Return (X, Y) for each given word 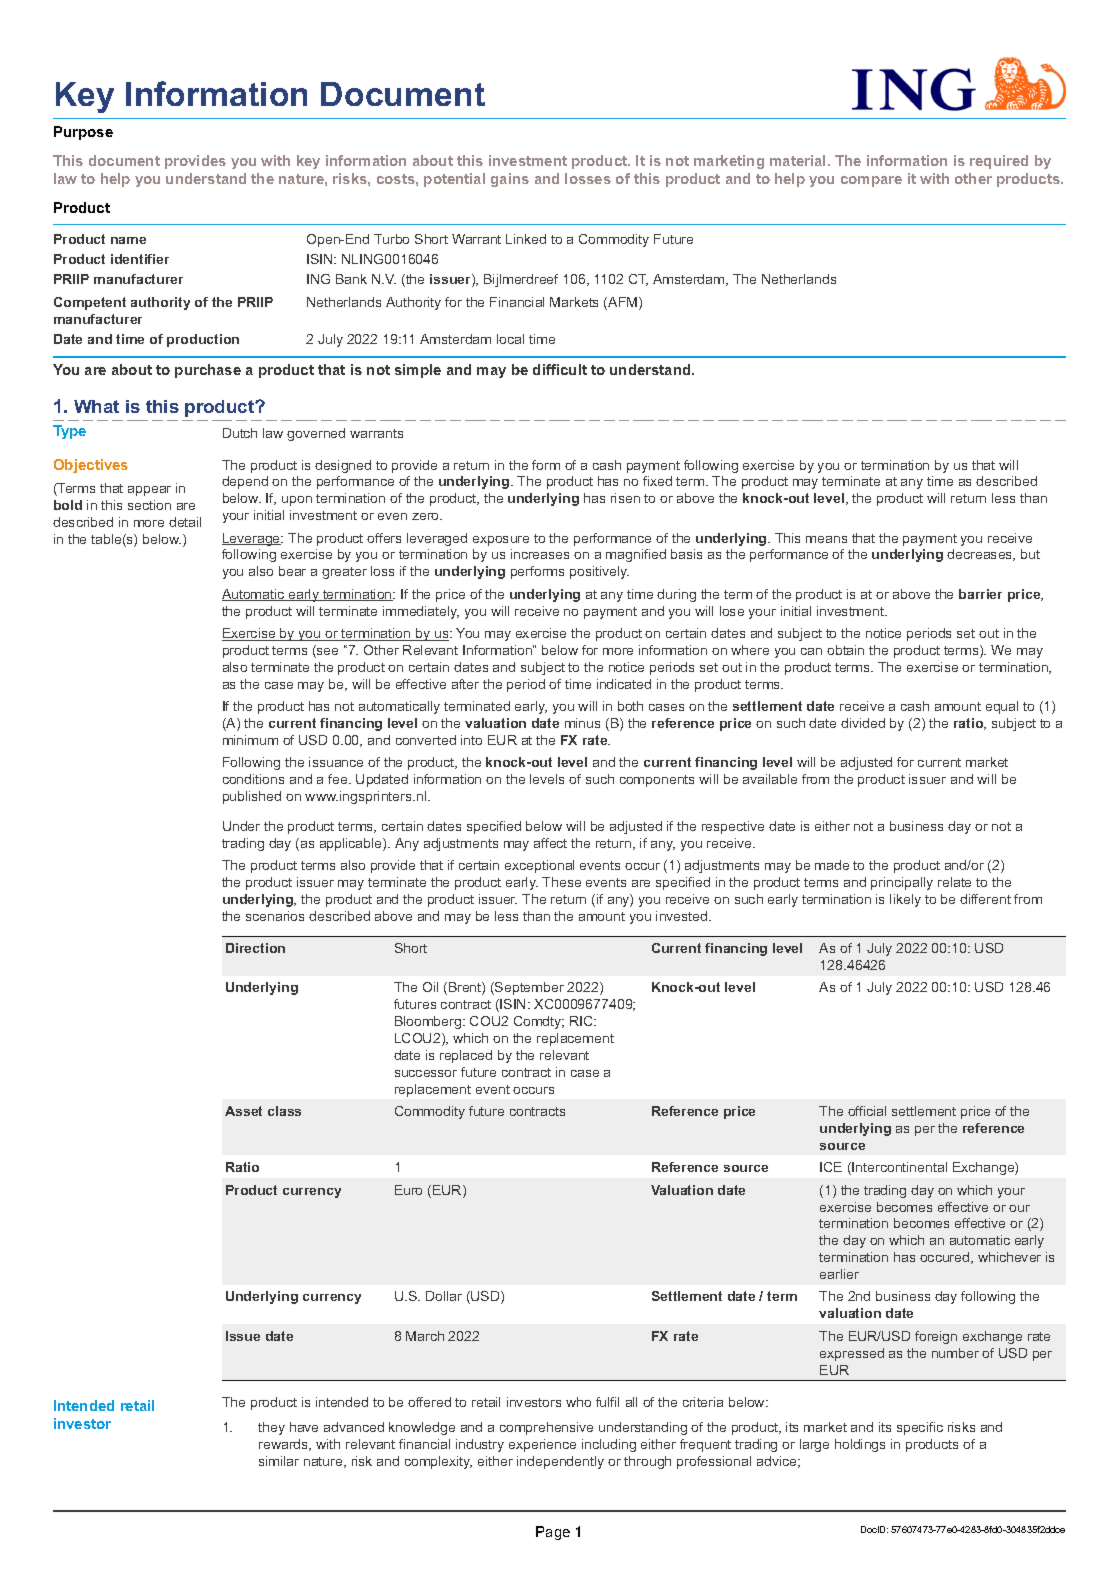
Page (553, 1533)
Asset (243, 1111)
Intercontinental (899, 1167)
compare (871, 181)
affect (550, 843)
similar (279, 1461)
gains (510, 180)
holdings (860, 1445)
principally (902, 883)
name (128, 240)
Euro (408, 1190)
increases (540, 554)
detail (185, 522)
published (252, 797)
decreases (981, 555)
